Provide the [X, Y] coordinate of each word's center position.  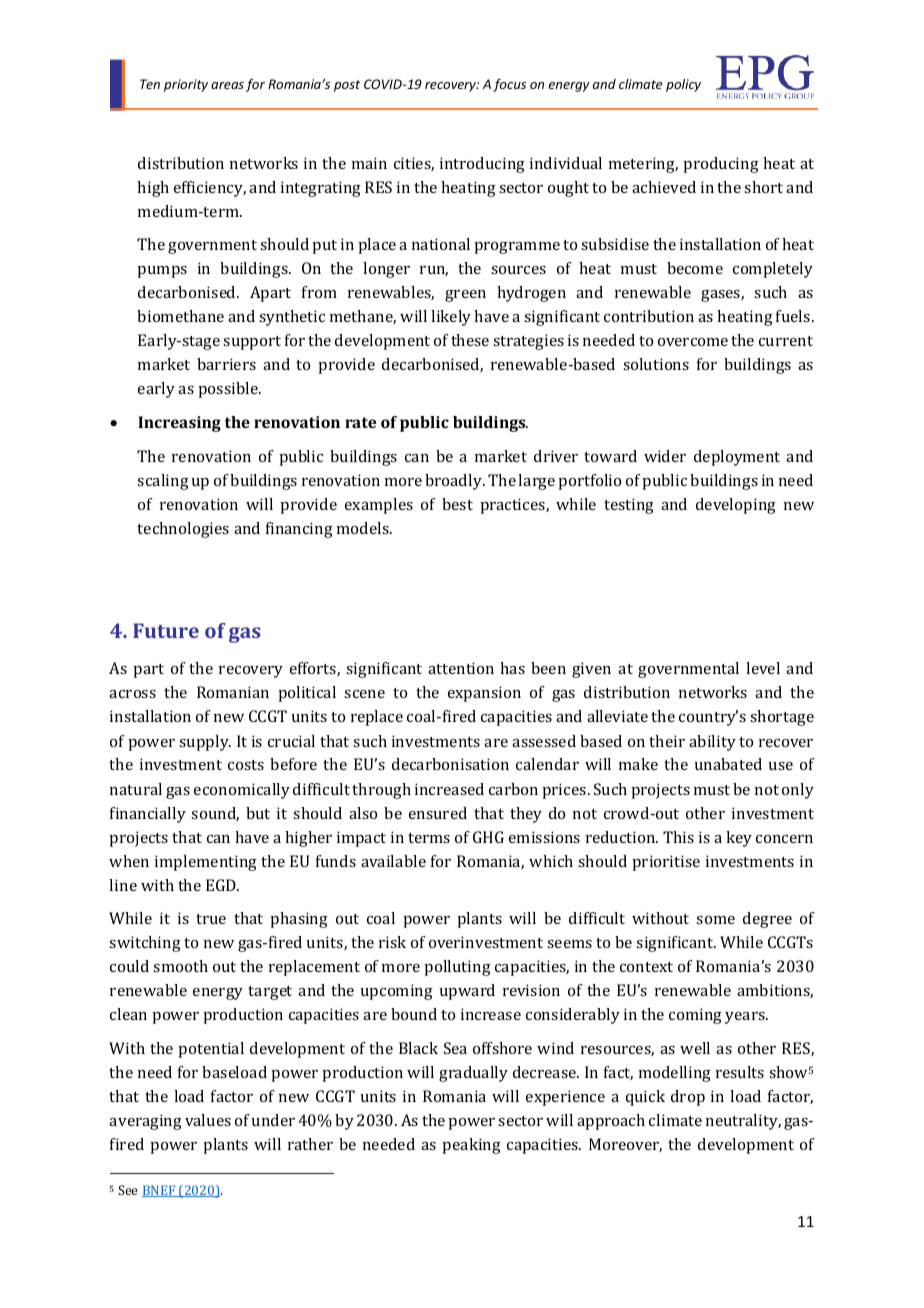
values [208, 1120]
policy [683, 85]
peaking [471, 1146]
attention [461, 668]
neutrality [743, 1122]
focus [509, 85]
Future [166, 630]
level [763, 668]
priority [186, 85]
